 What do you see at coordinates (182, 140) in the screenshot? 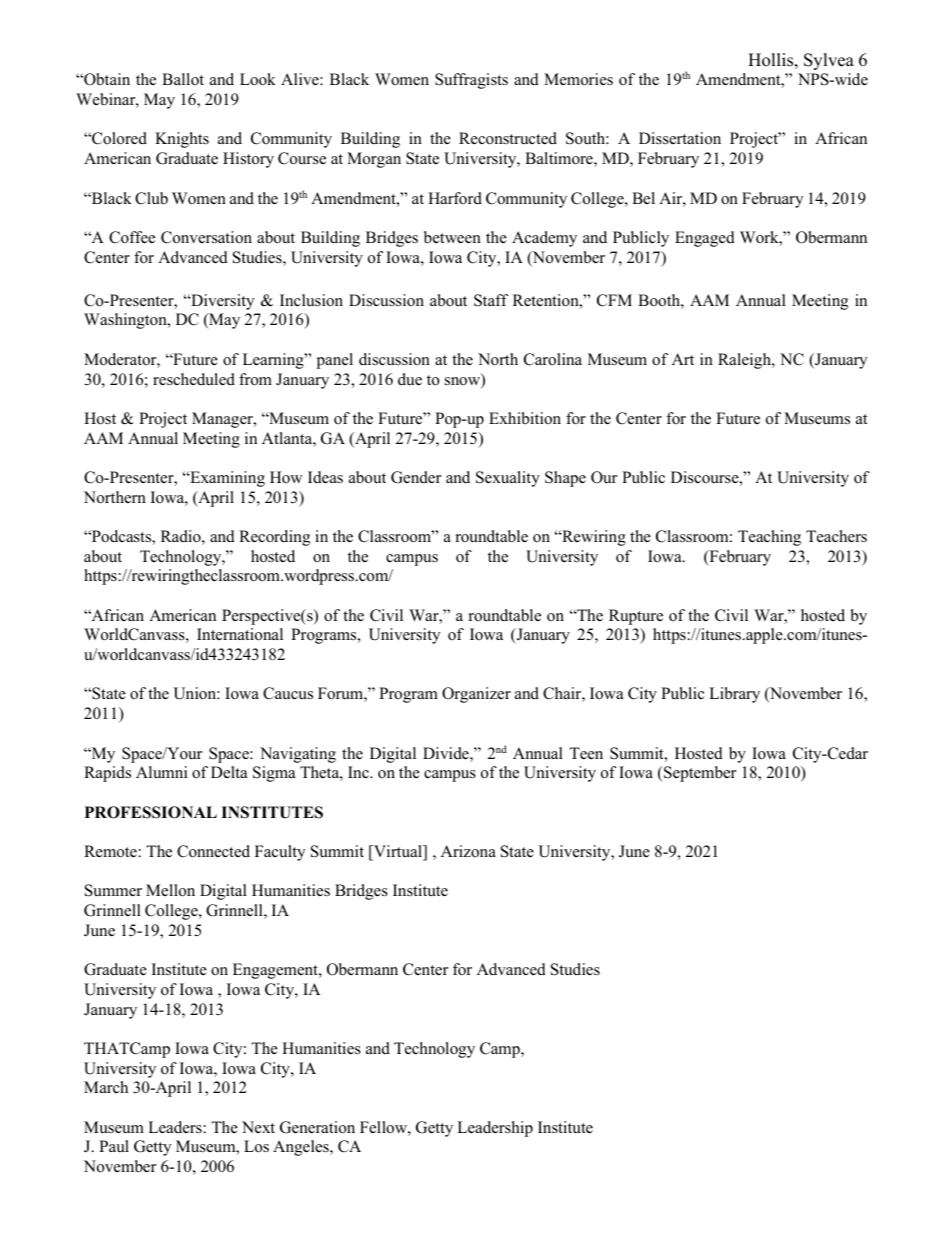
I see `Knights` at bounding box center [182, 140].
